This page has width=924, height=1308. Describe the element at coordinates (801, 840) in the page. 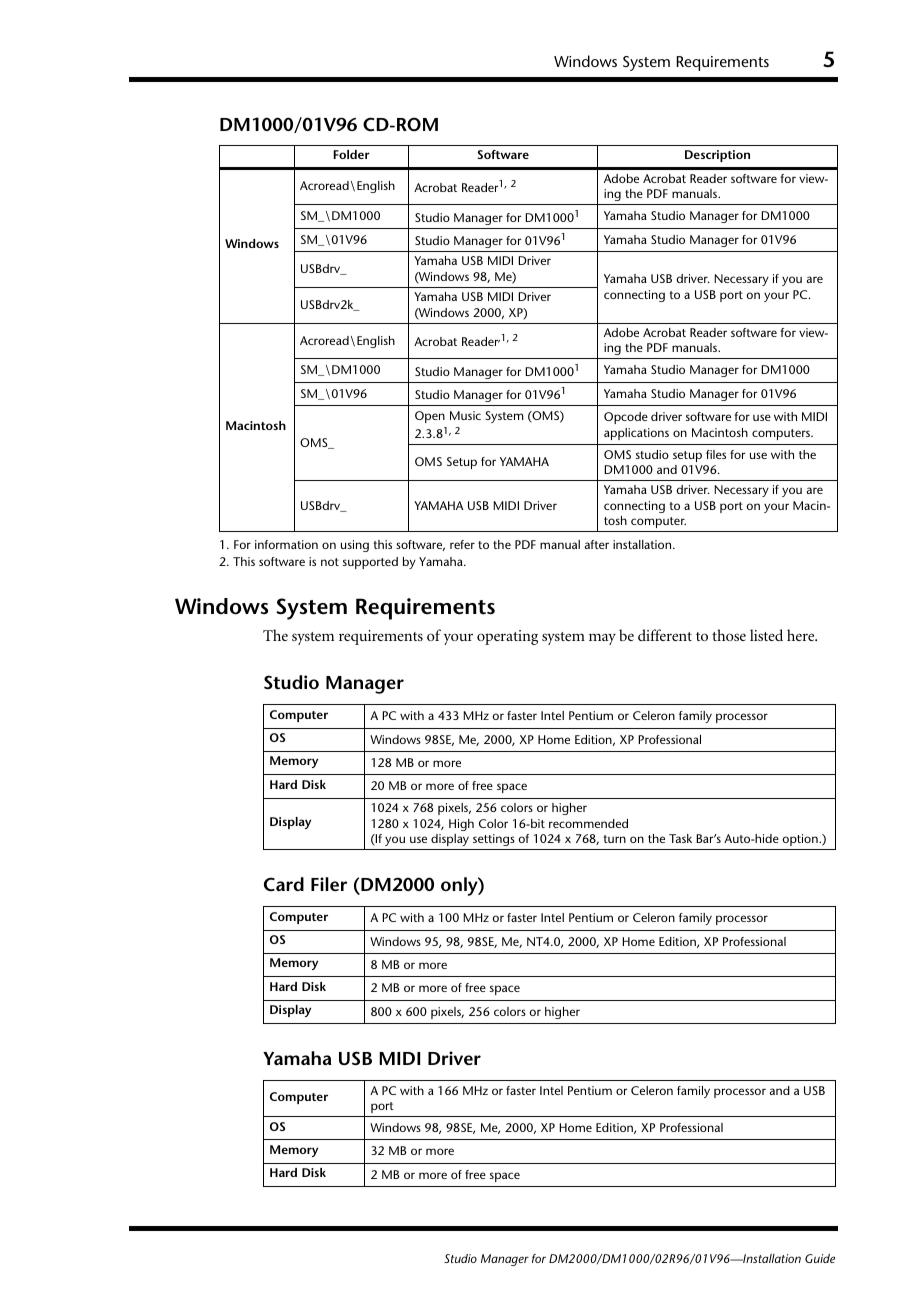

I see `option` at that location.
